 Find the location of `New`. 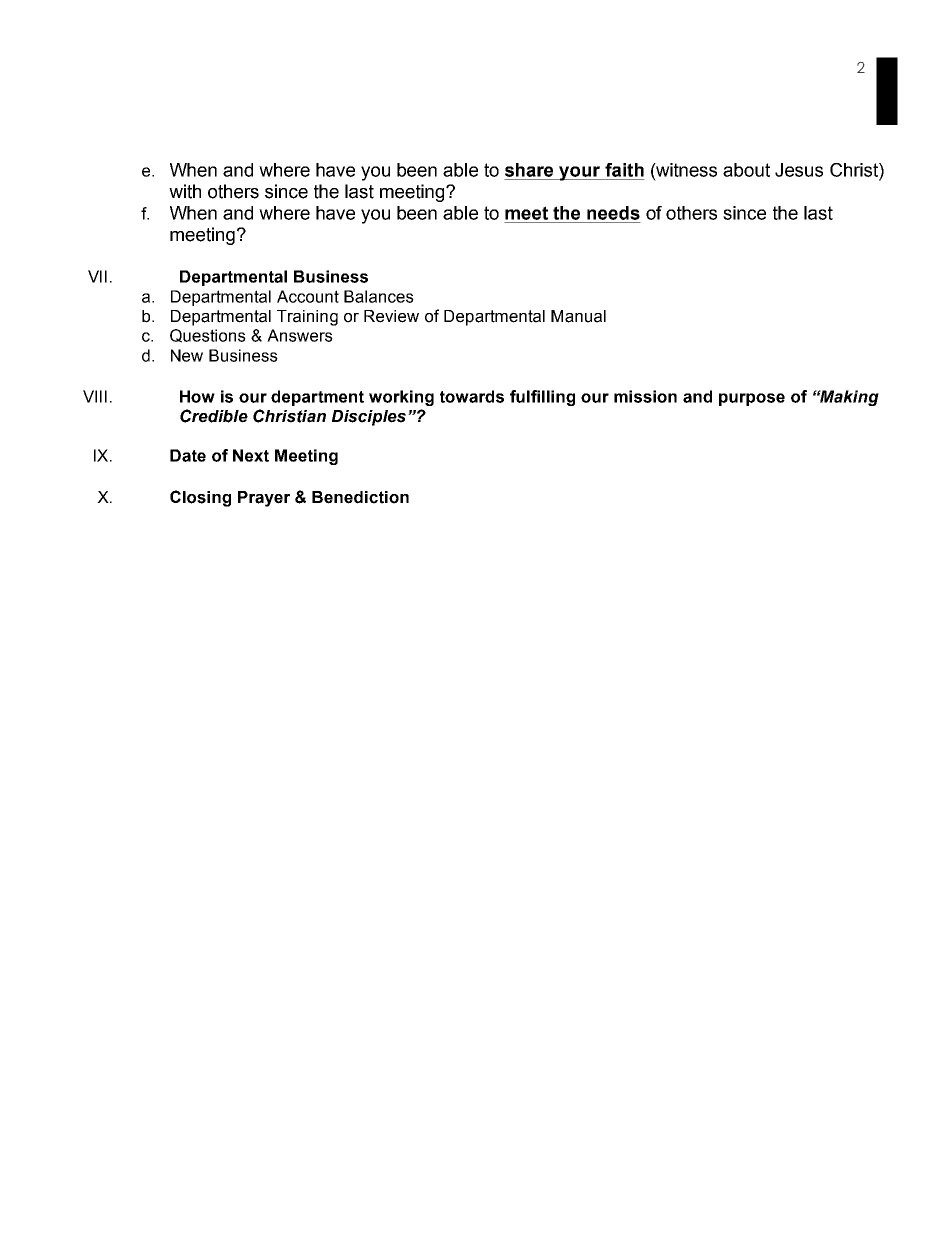

New is located at coordinates (187, 355).
